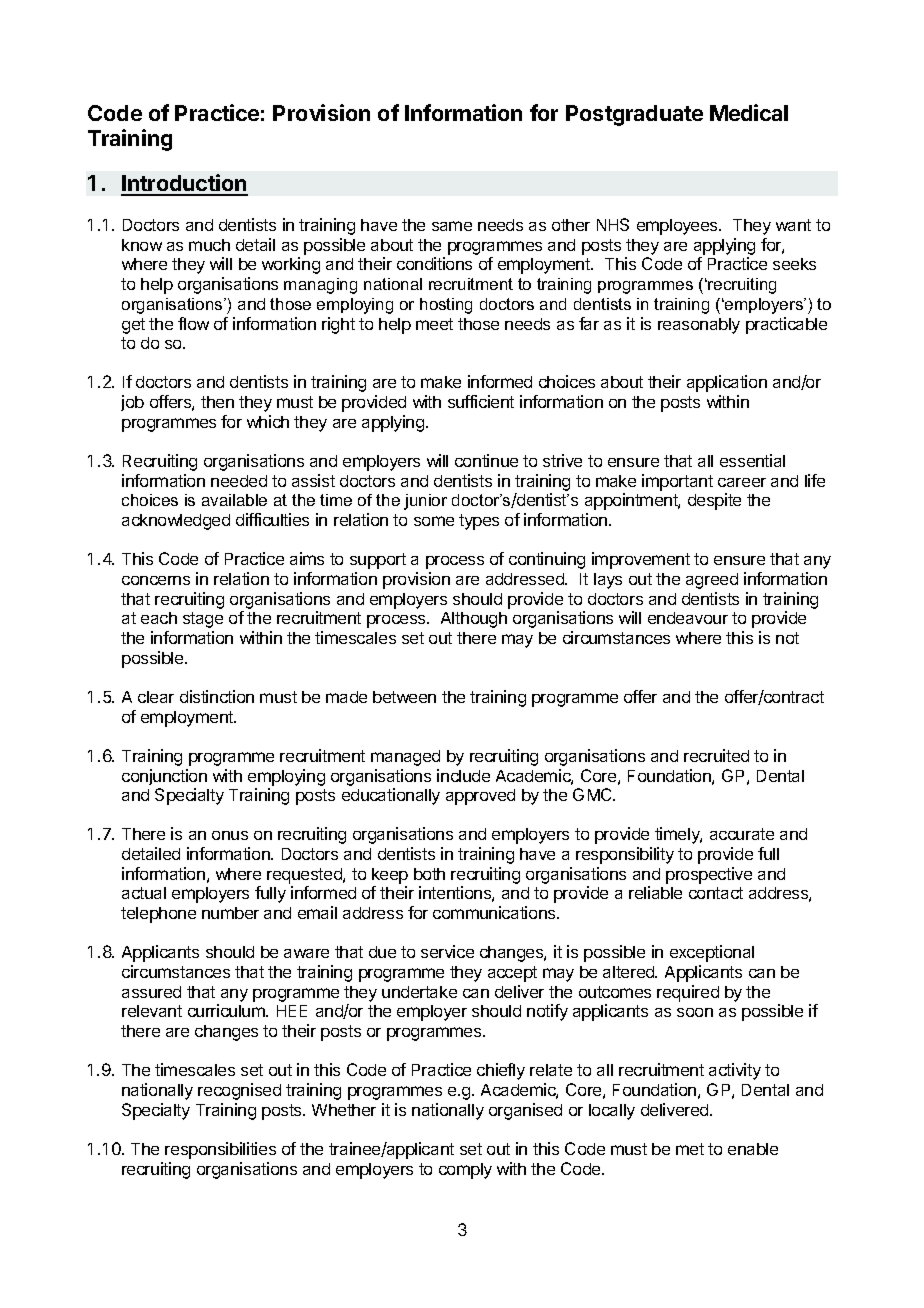  I want to click on needed, so click(239, 481).
